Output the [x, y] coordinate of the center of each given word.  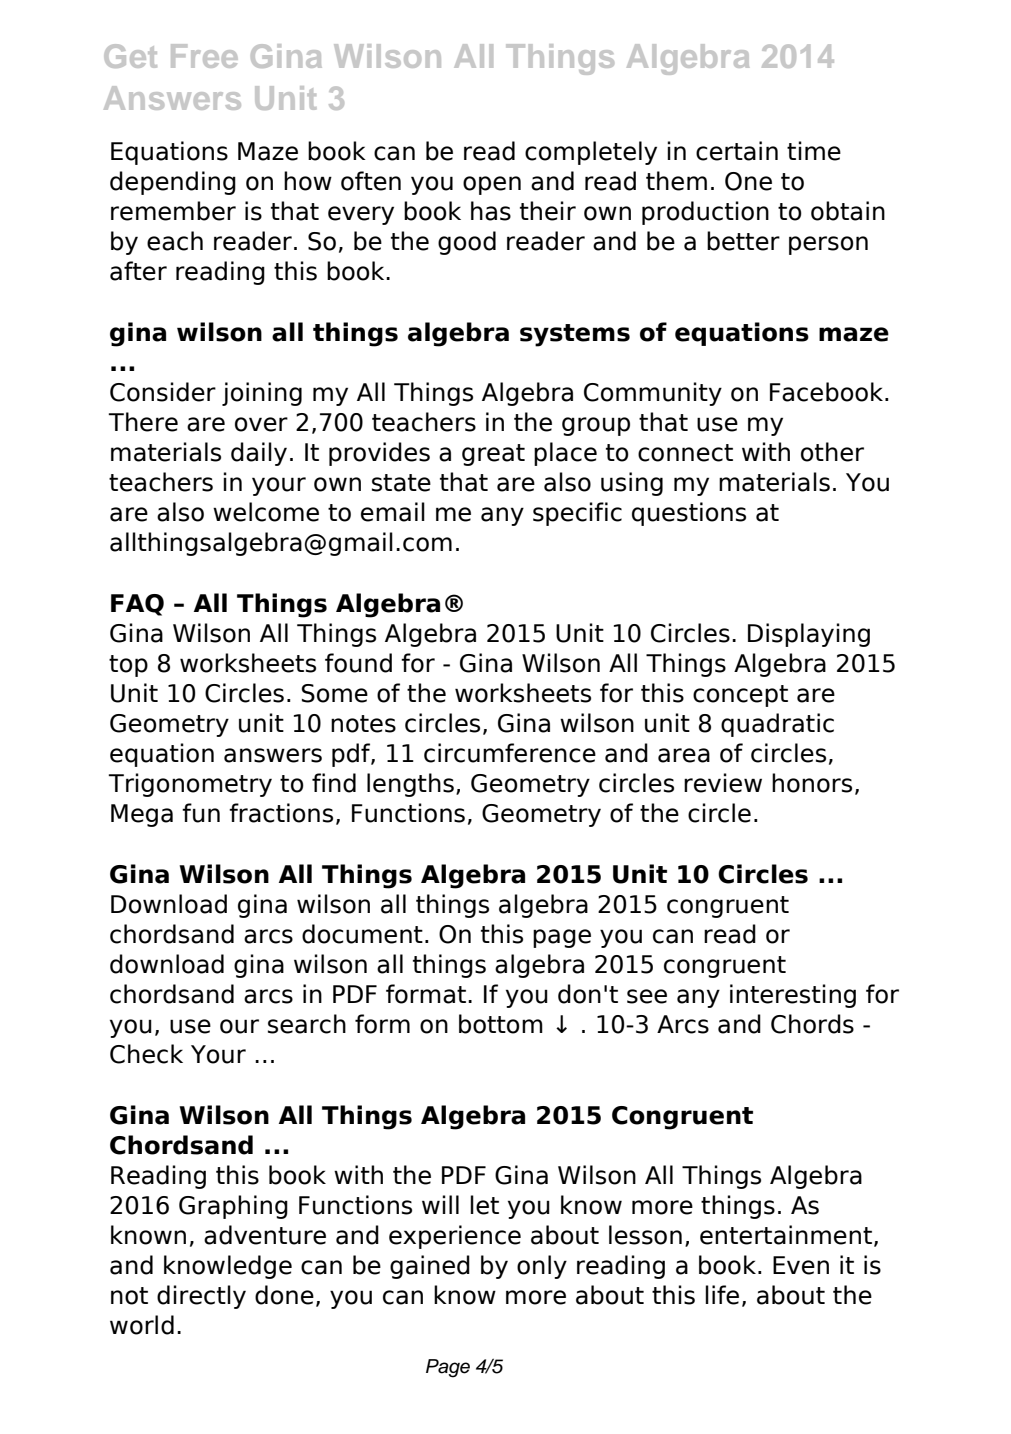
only [542, 1267]
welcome [266, 512]
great [493, 455]
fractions [281, 813]
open [492, 185]
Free [204, 56]
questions [689, 514]
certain [737, 151]
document [362, 934]
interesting [793, 996]
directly [201, 1297]
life [722, 1295]
